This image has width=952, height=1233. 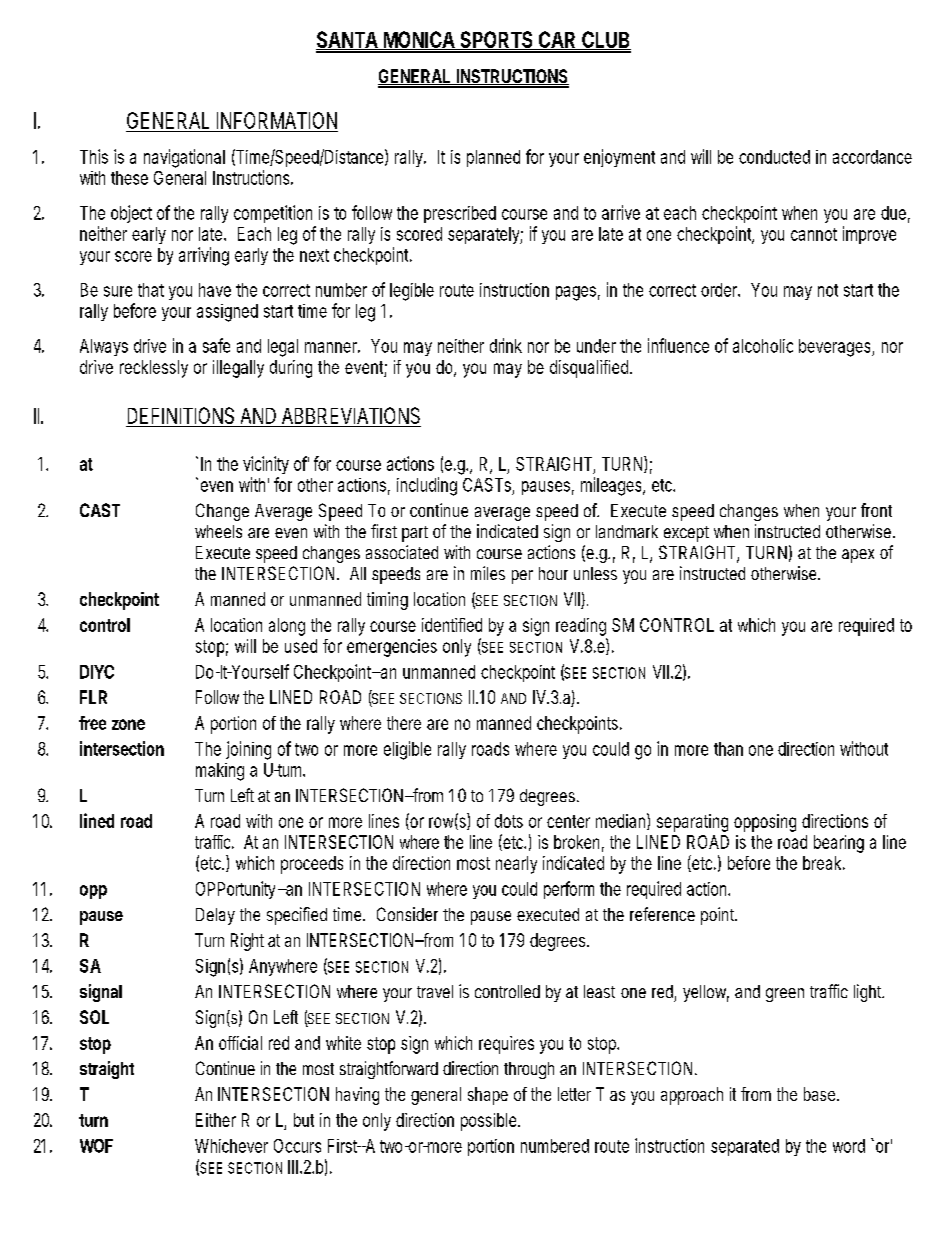 I want to click on planned, so click(x=493, y=158).
